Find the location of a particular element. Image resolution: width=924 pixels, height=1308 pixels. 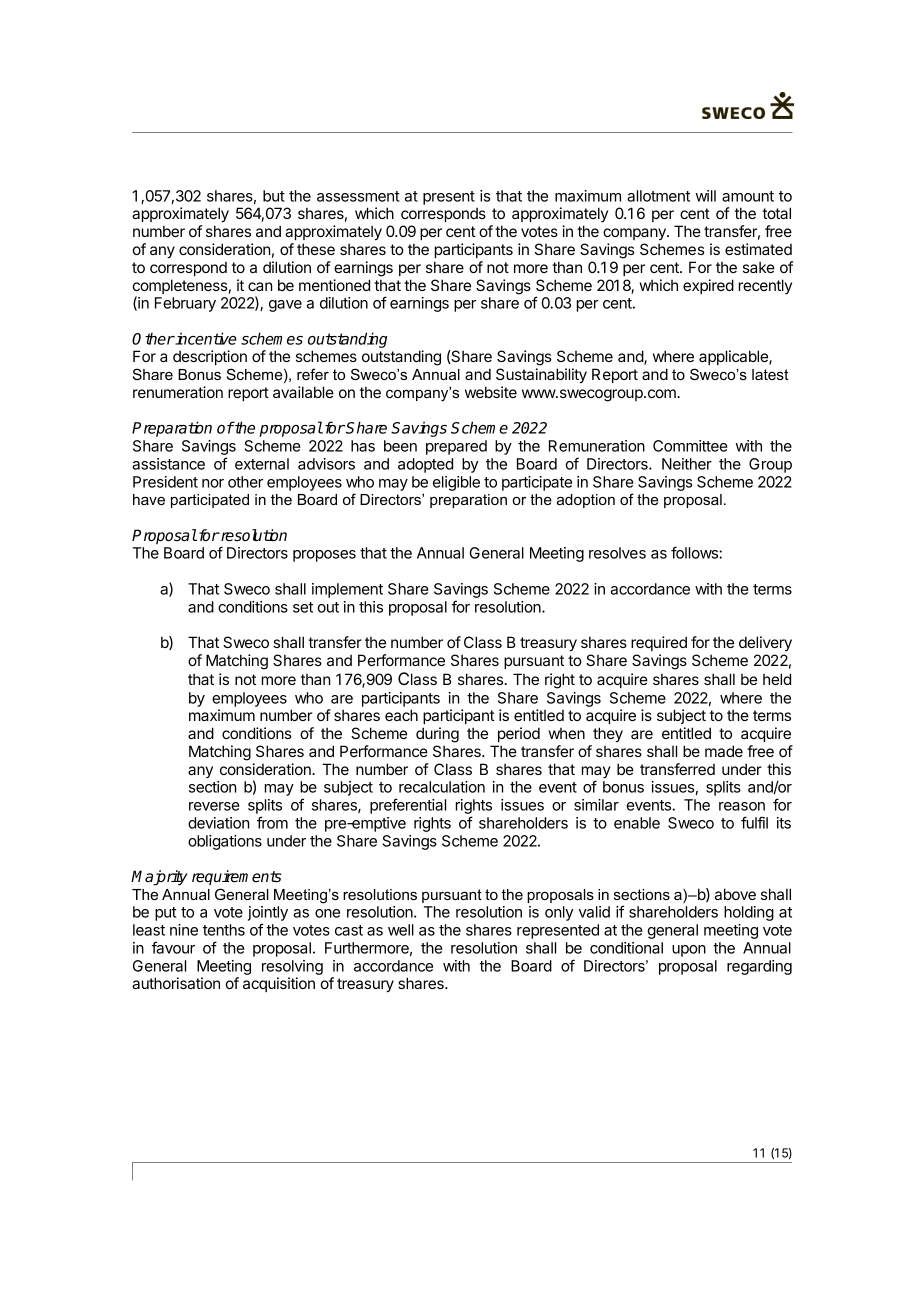

made is located at coordinates (724, 751).
